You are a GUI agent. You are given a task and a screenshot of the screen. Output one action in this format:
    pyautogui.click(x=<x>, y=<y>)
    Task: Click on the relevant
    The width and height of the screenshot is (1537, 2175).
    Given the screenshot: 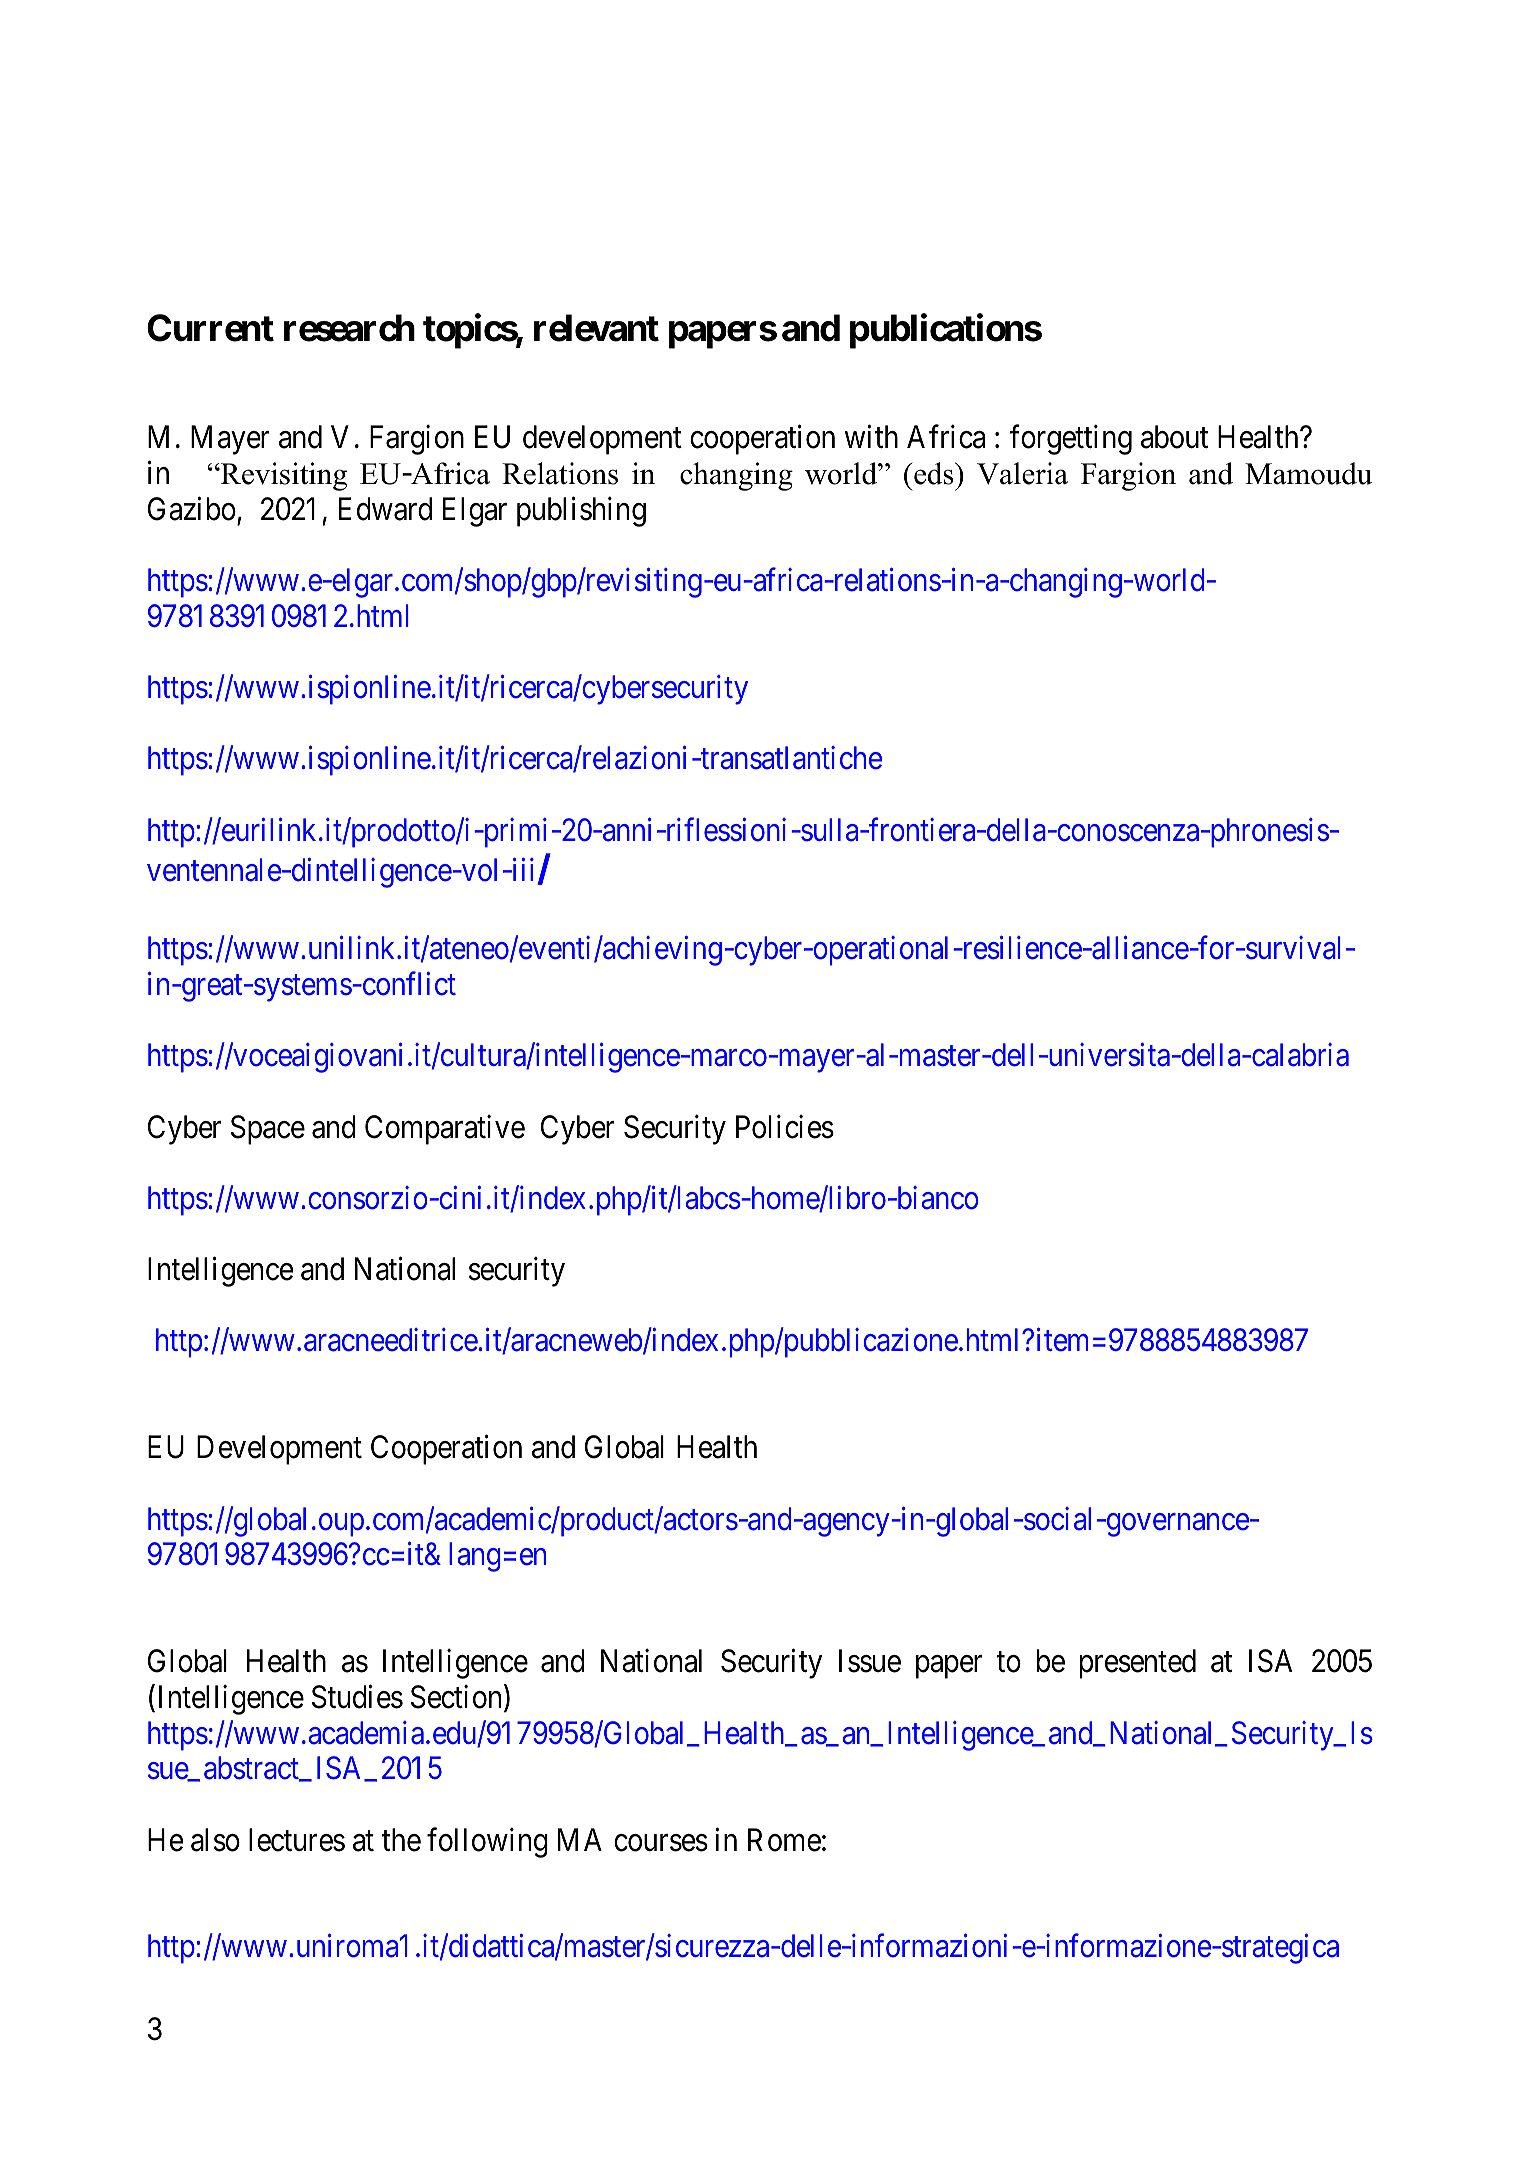 What is the action you would take?
    pyautogui.click(x=596, y=328)
